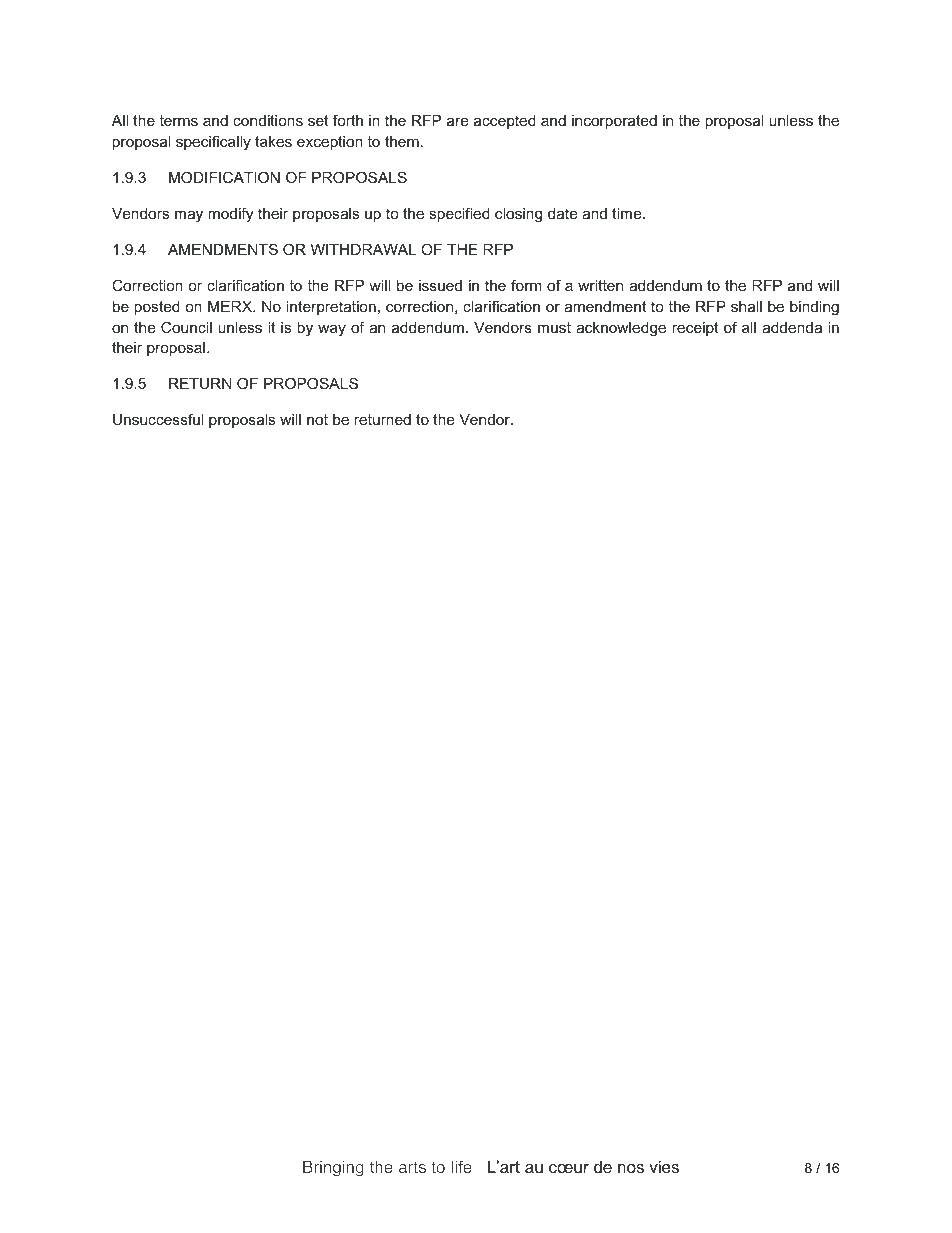 The height and width of the screenshot is (1233, 952). I want to click on accepted, so click(505, 122).
